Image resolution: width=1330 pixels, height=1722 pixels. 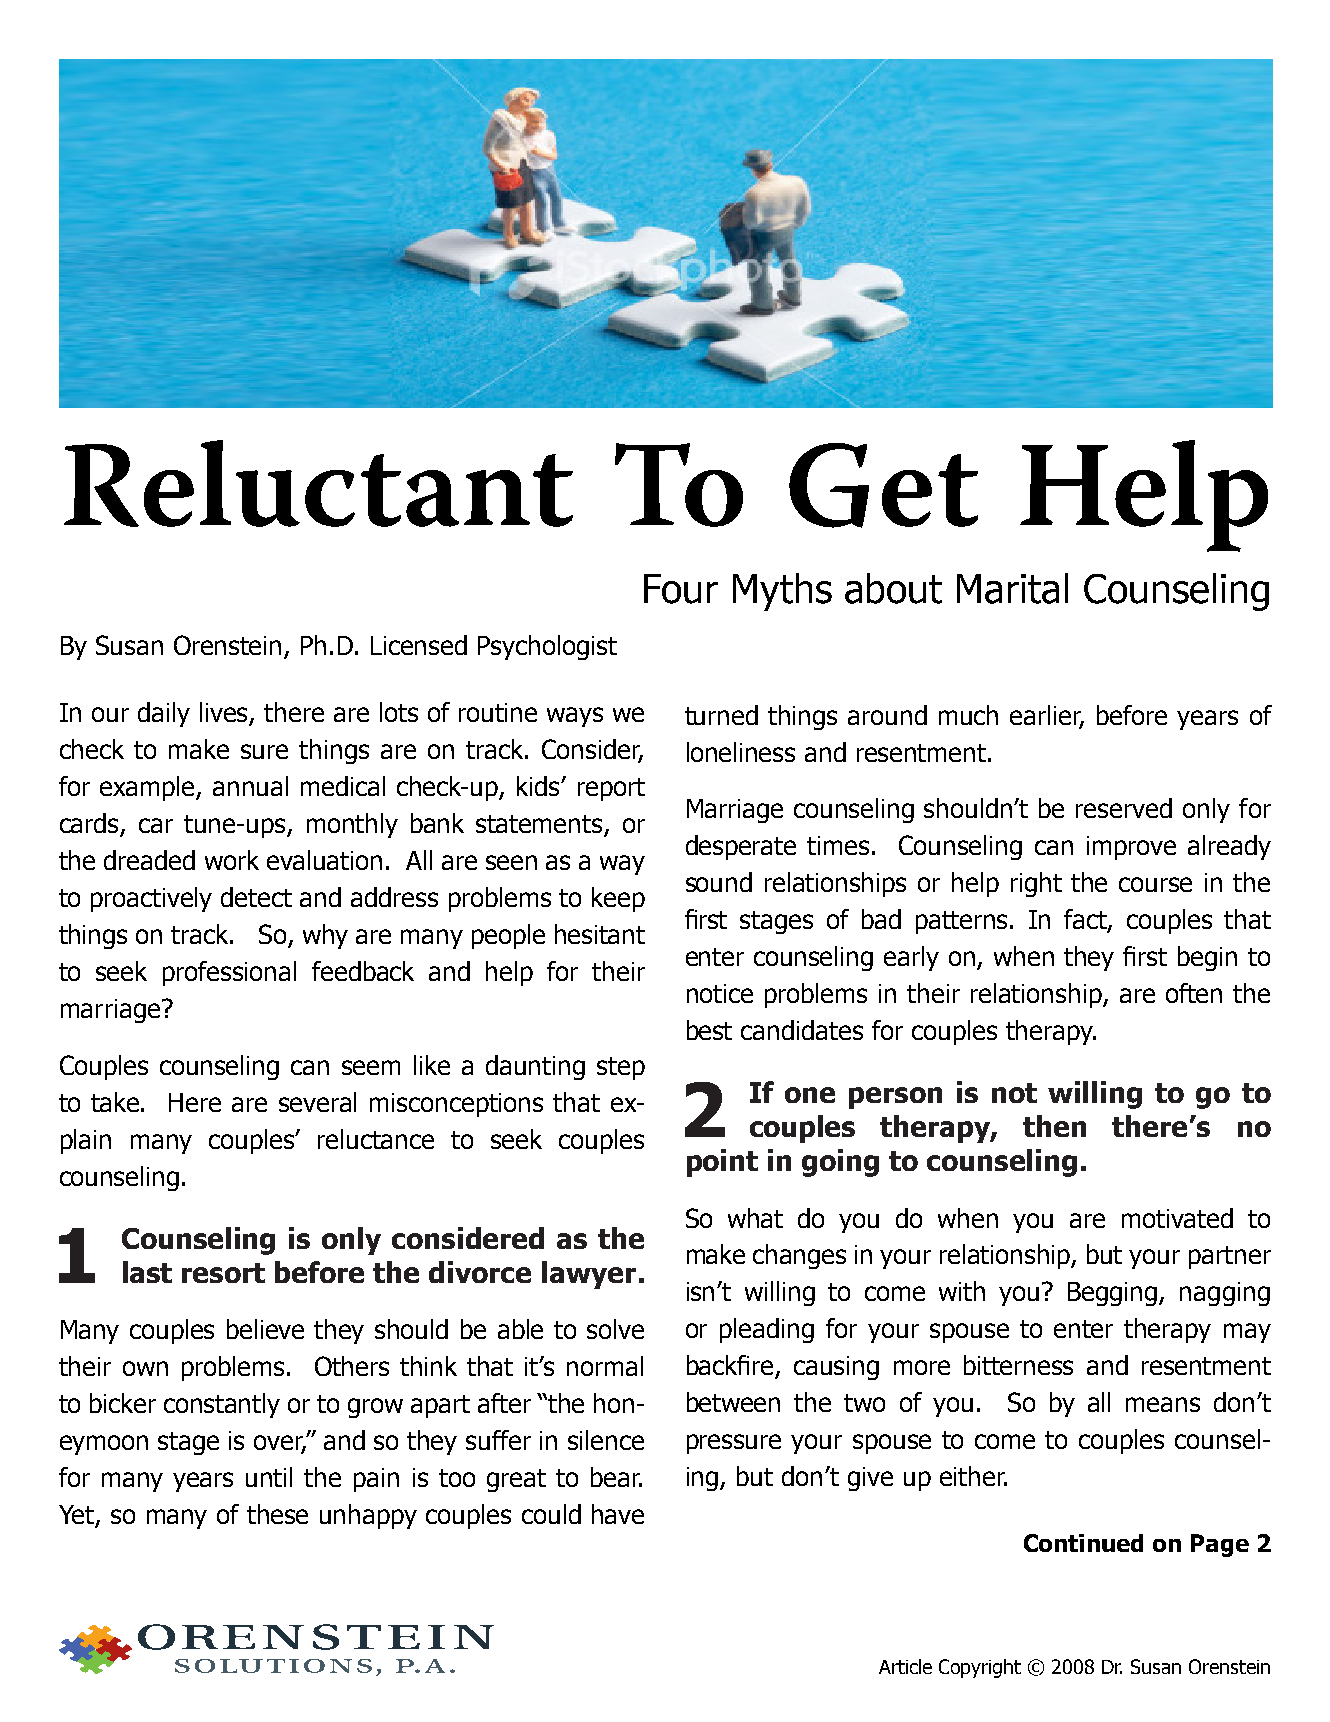 I want to click on Marital, so click(x=1012, y=588).
